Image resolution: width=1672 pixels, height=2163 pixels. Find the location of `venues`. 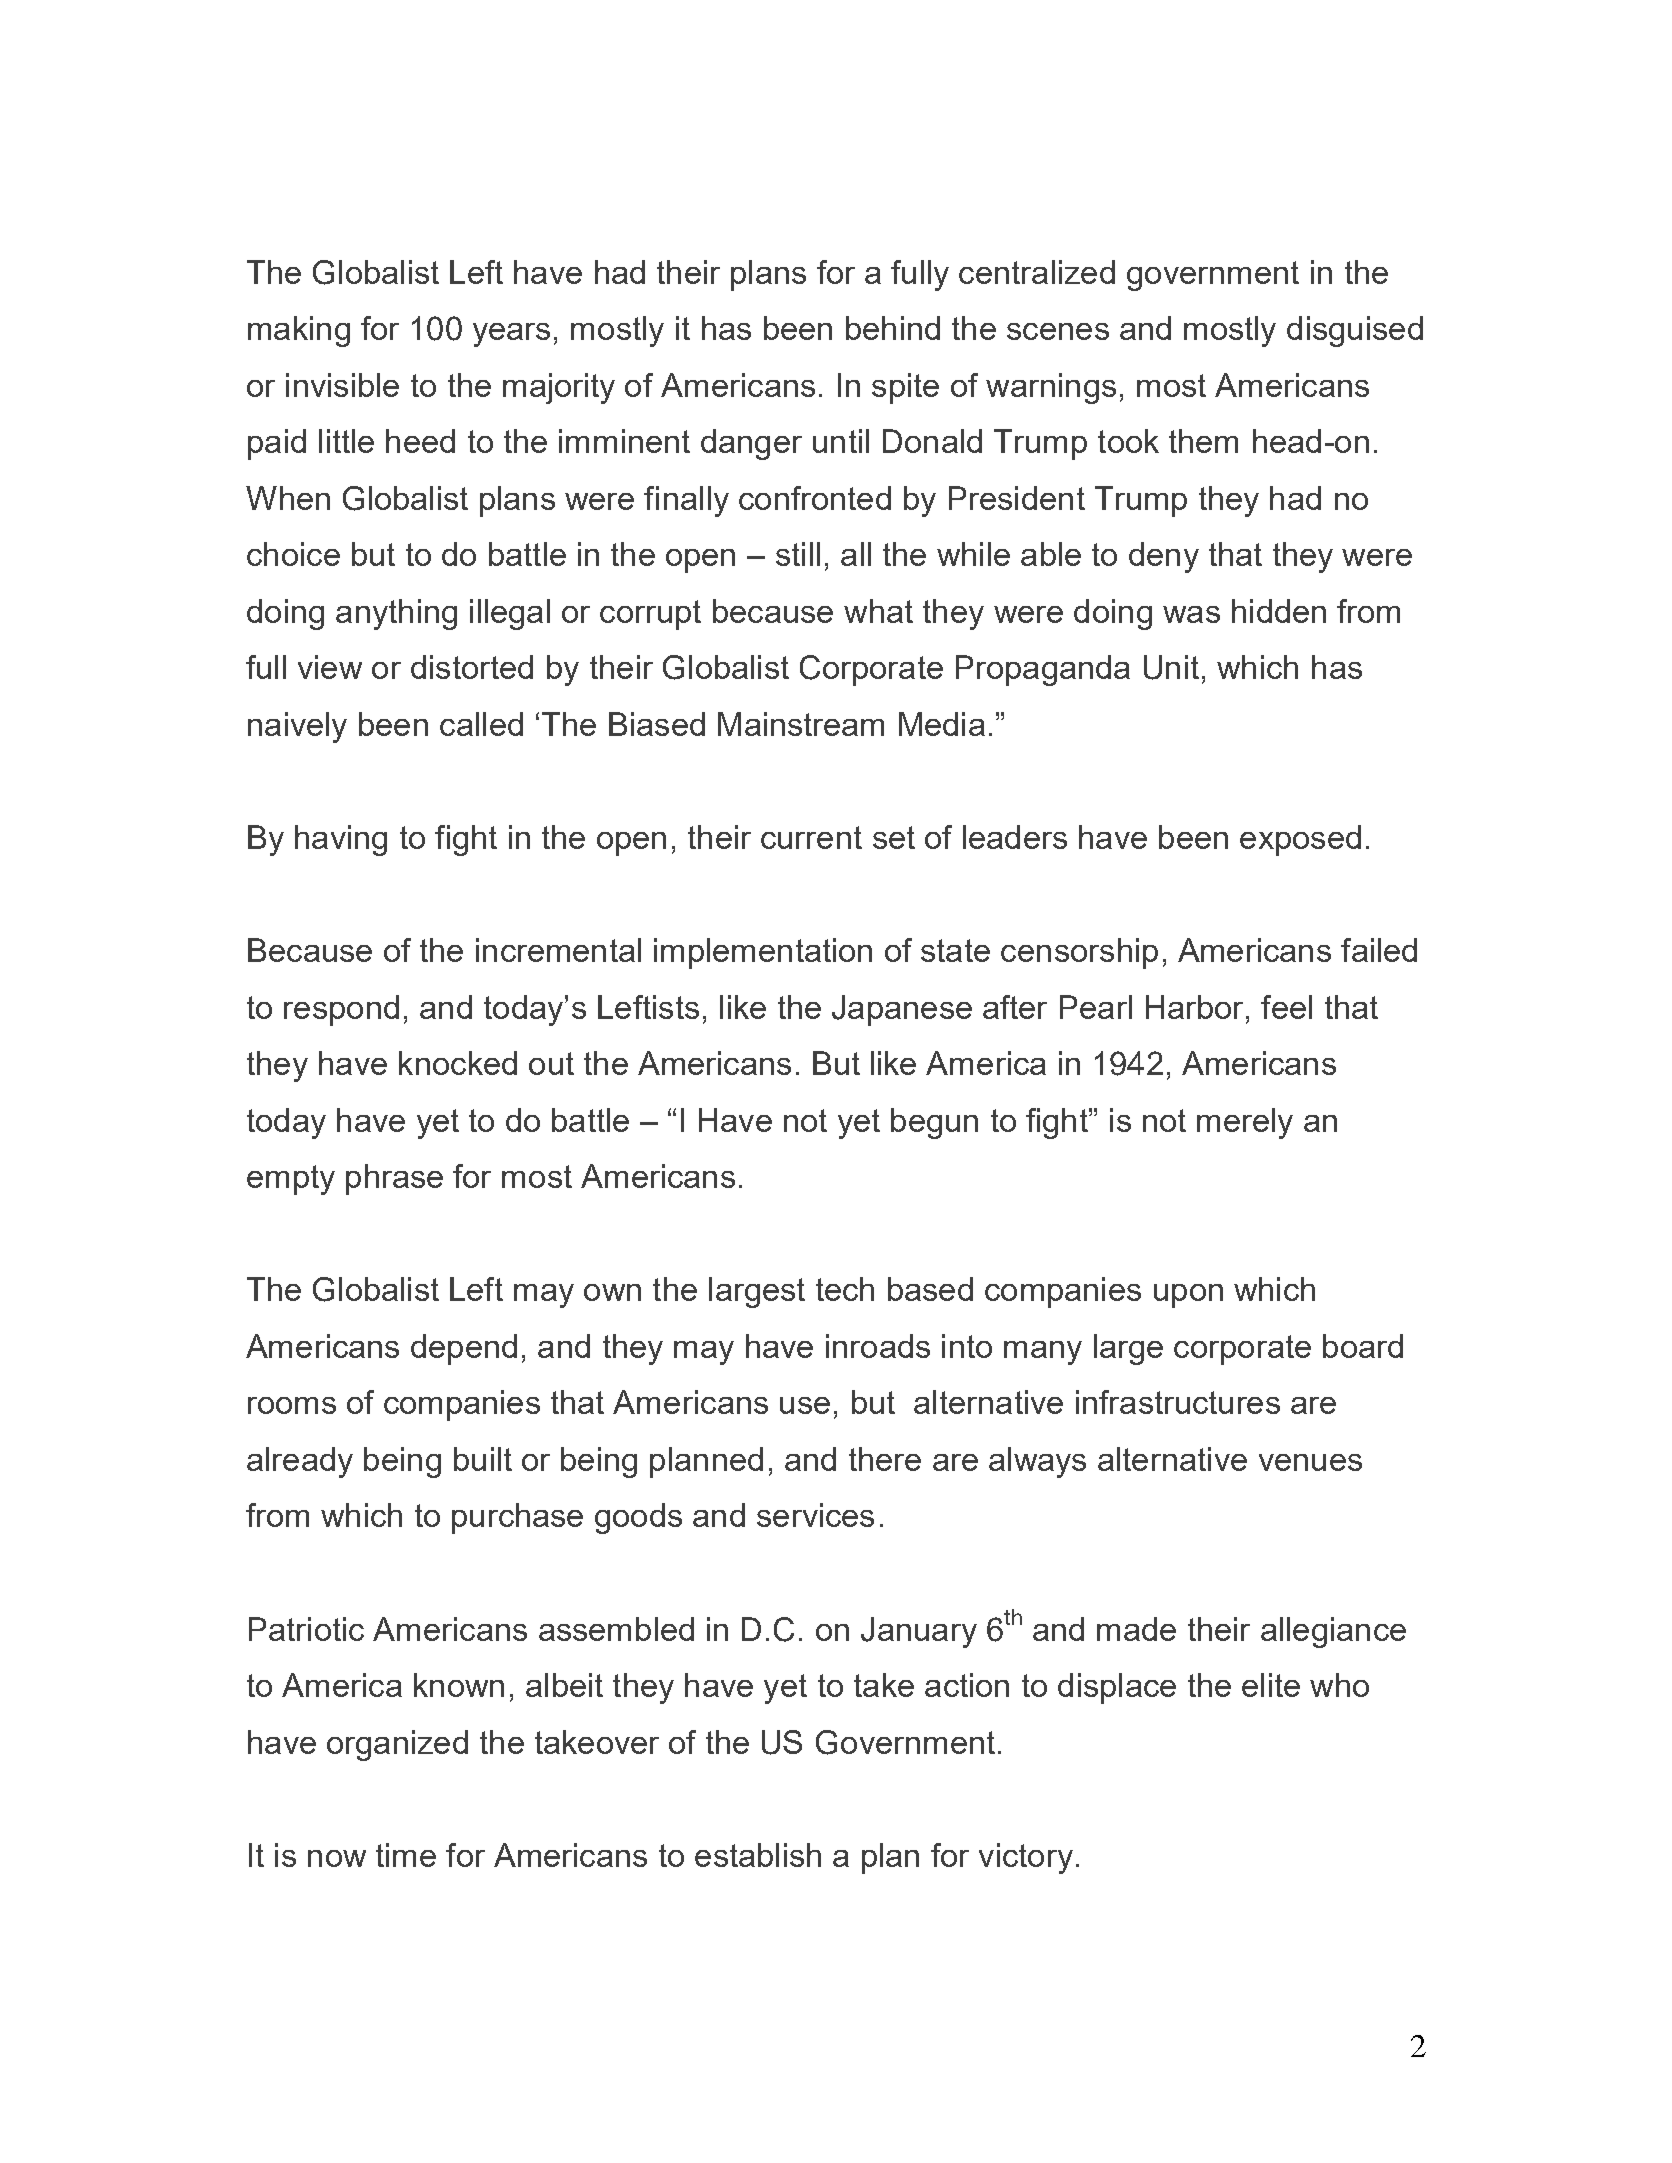

venues is located at coordinates (1310, 1462).
